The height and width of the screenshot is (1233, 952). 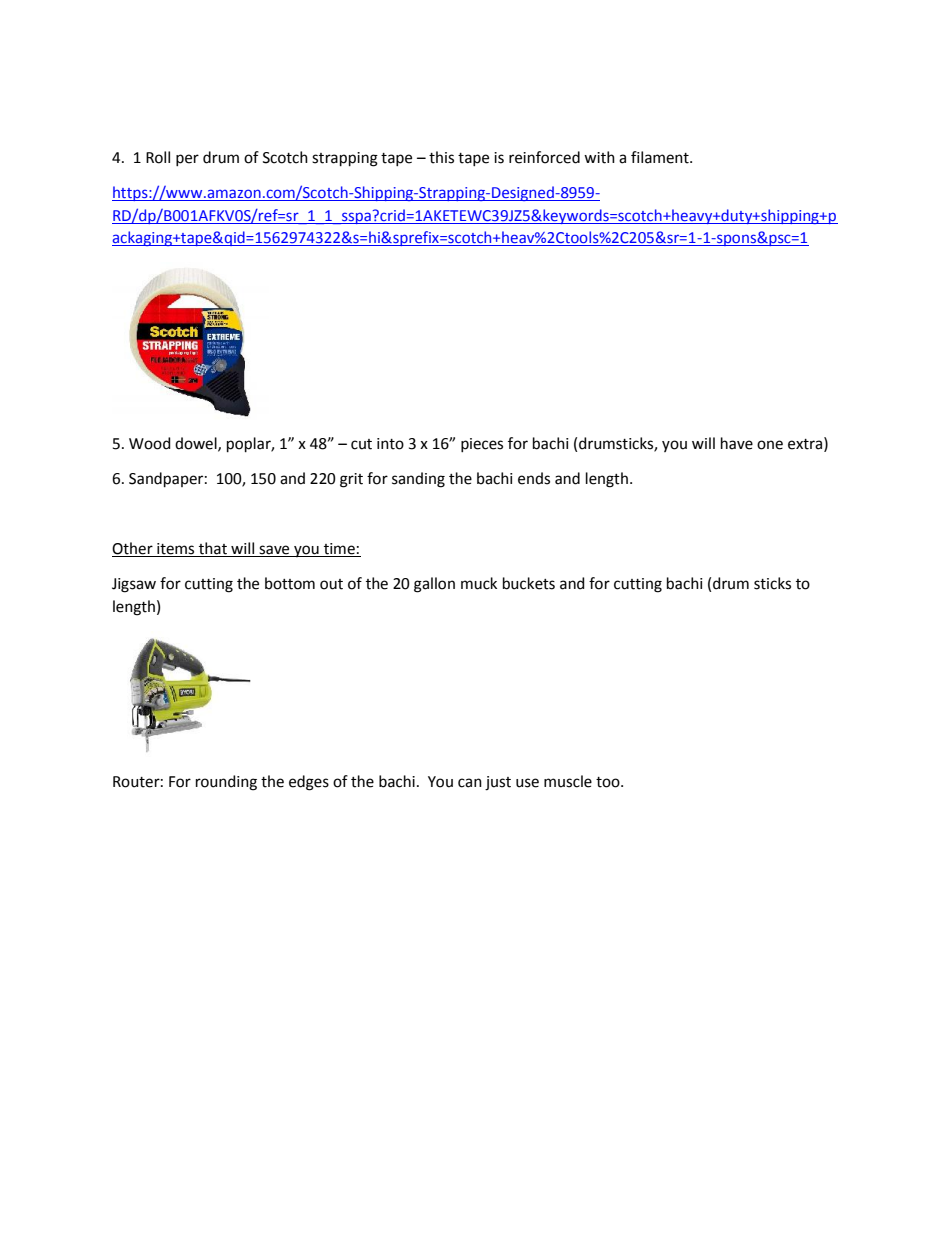 What do you see at coordinates (158, 157) in the screenshot?
I see `Roll` at bounding box center [158, 157].
